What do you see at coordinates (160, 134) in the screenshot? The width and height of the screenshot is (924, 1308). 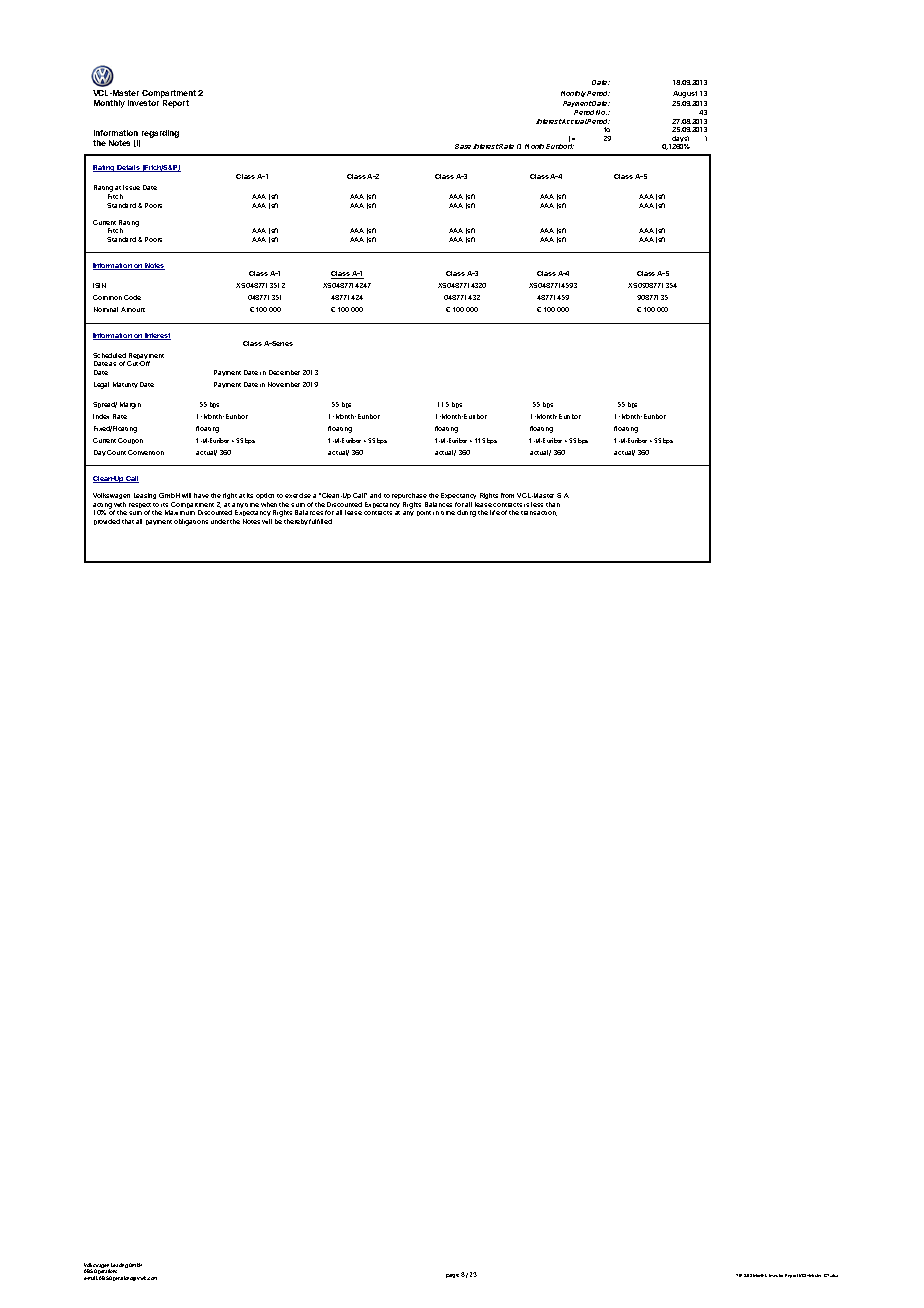 I see `regarding` at bounding box center [160, 134].
